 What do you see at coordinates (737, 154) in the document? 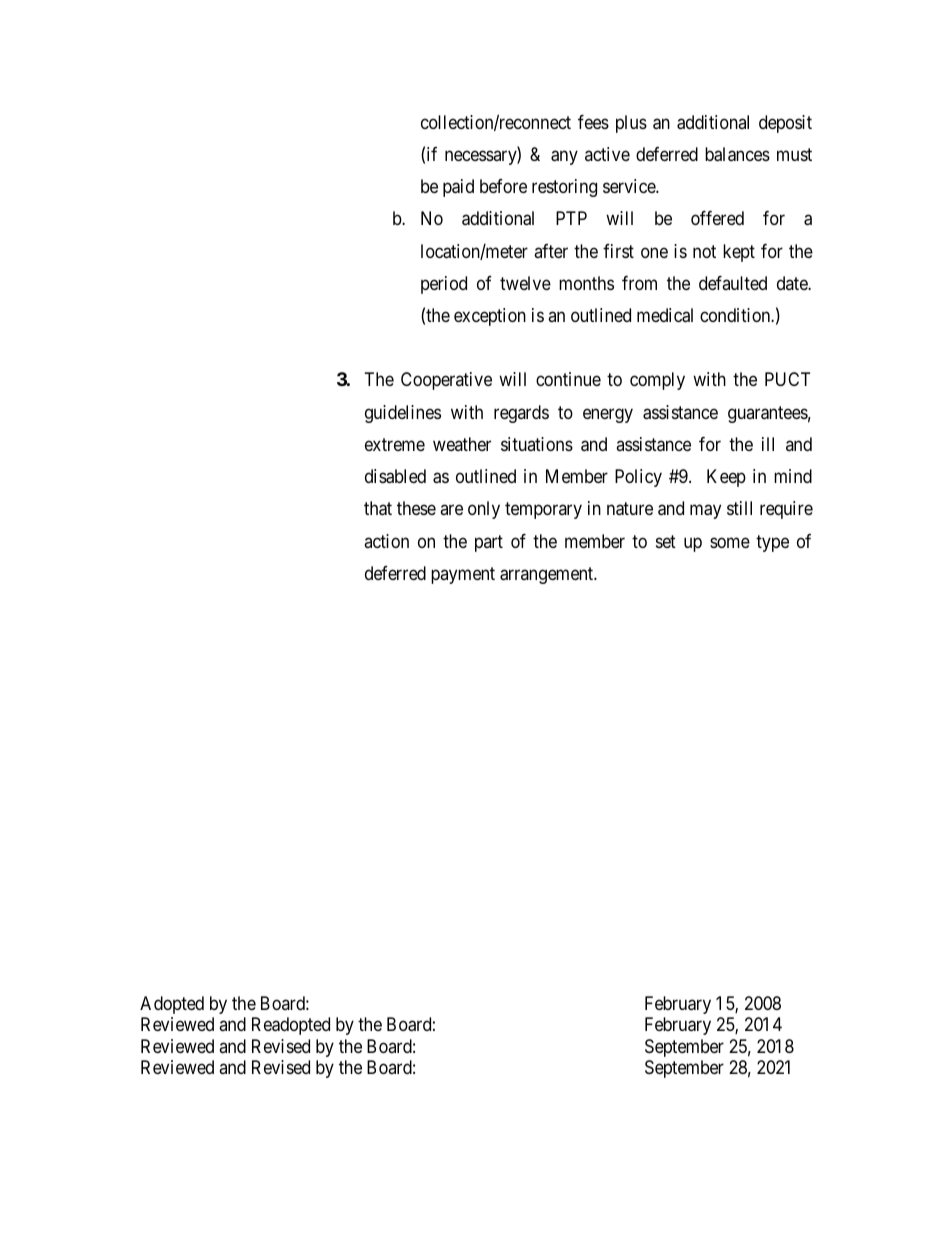
I see `balances` at bounding box center [737, 154].
